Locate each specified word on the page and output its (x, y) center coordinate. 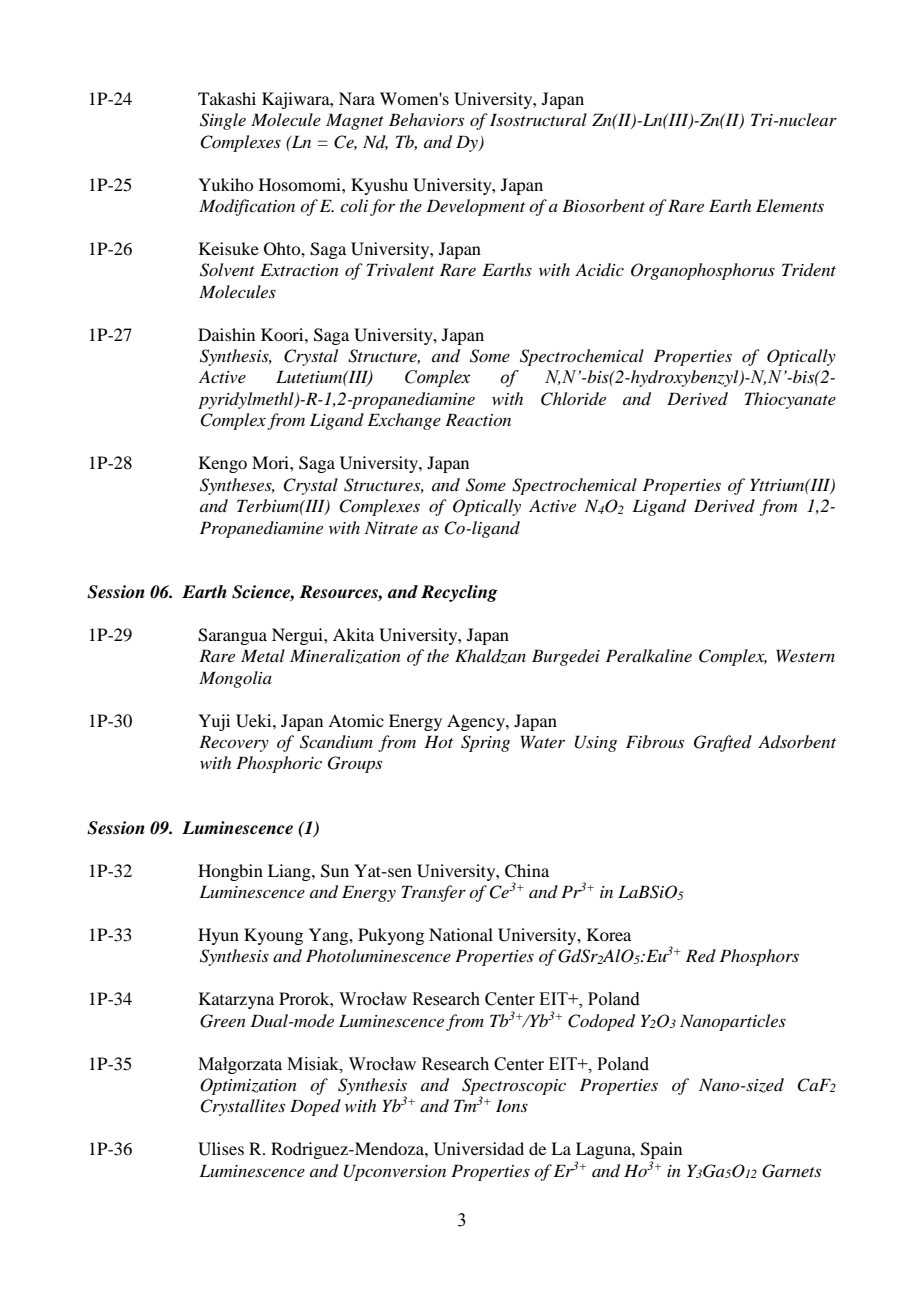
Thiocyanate (790, 400)
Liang (290, 872)
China (527, 871)
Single (223, 121)
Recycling (459, 593)
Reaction (478, 419)
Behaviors (426, 119)
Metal (263, 655)
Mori (271, 462)
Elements (790, 205)
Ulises (221, 1149)
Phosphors (759, 957)
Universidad (479, 1149)
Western (805, 655)
